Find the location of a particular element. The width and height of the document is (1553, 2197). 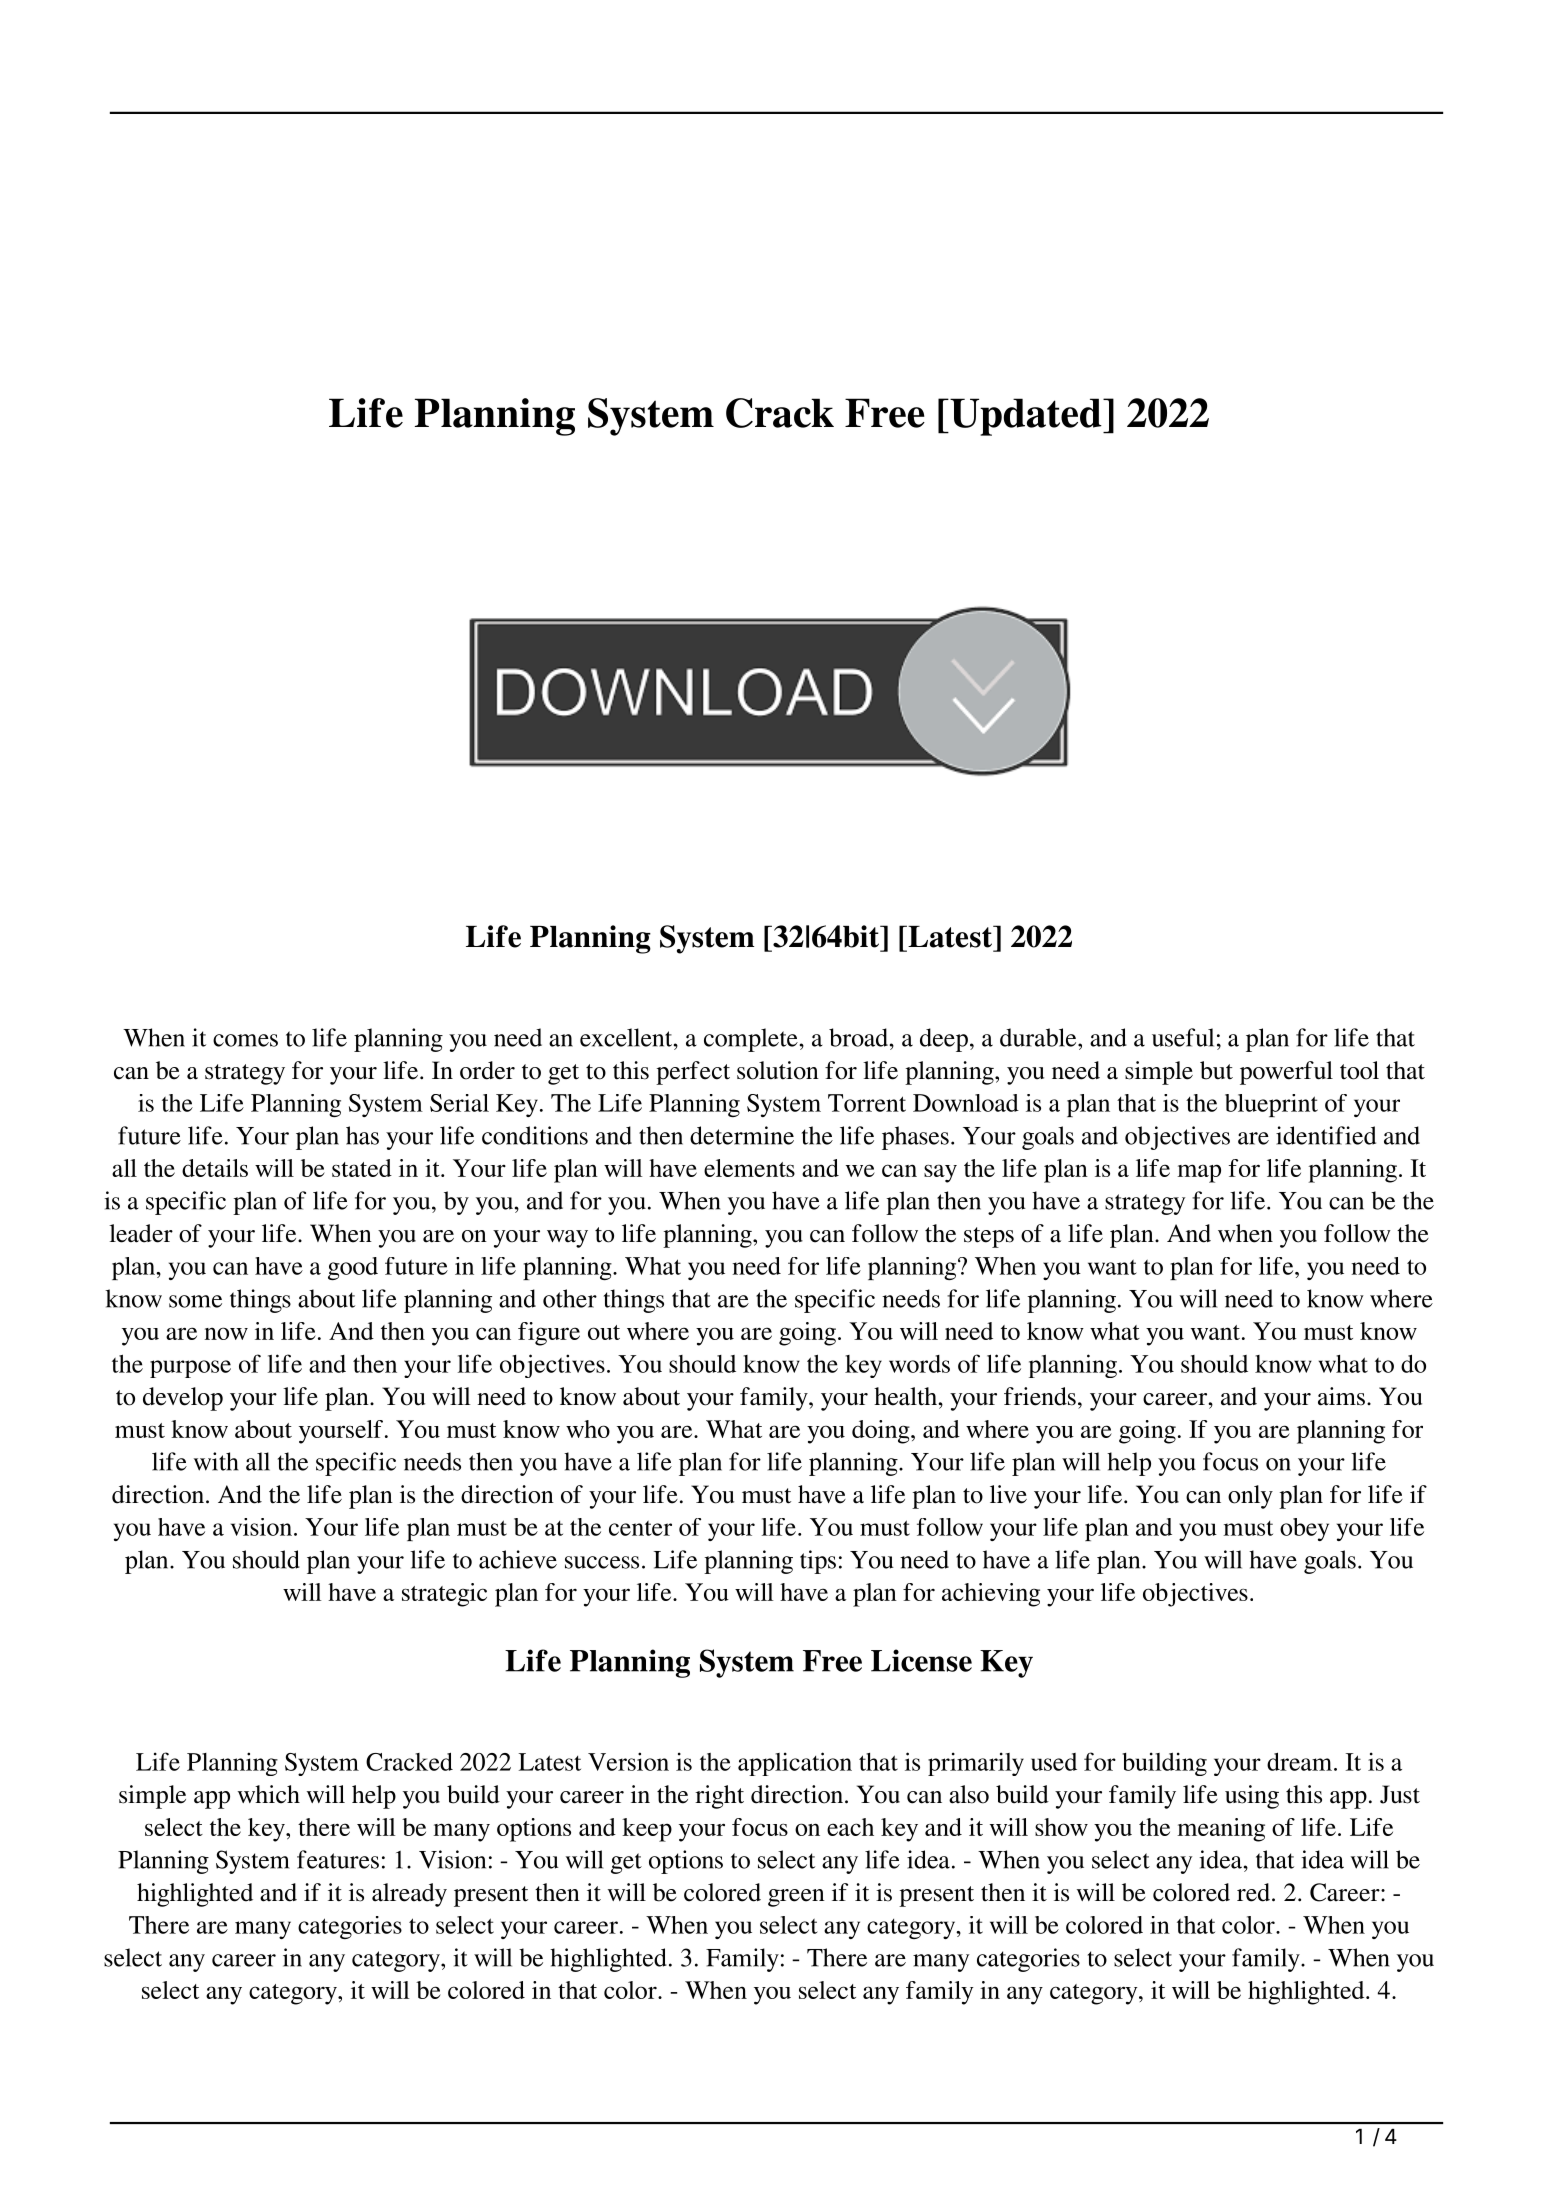

features is located at coordinates (338, 1859).
